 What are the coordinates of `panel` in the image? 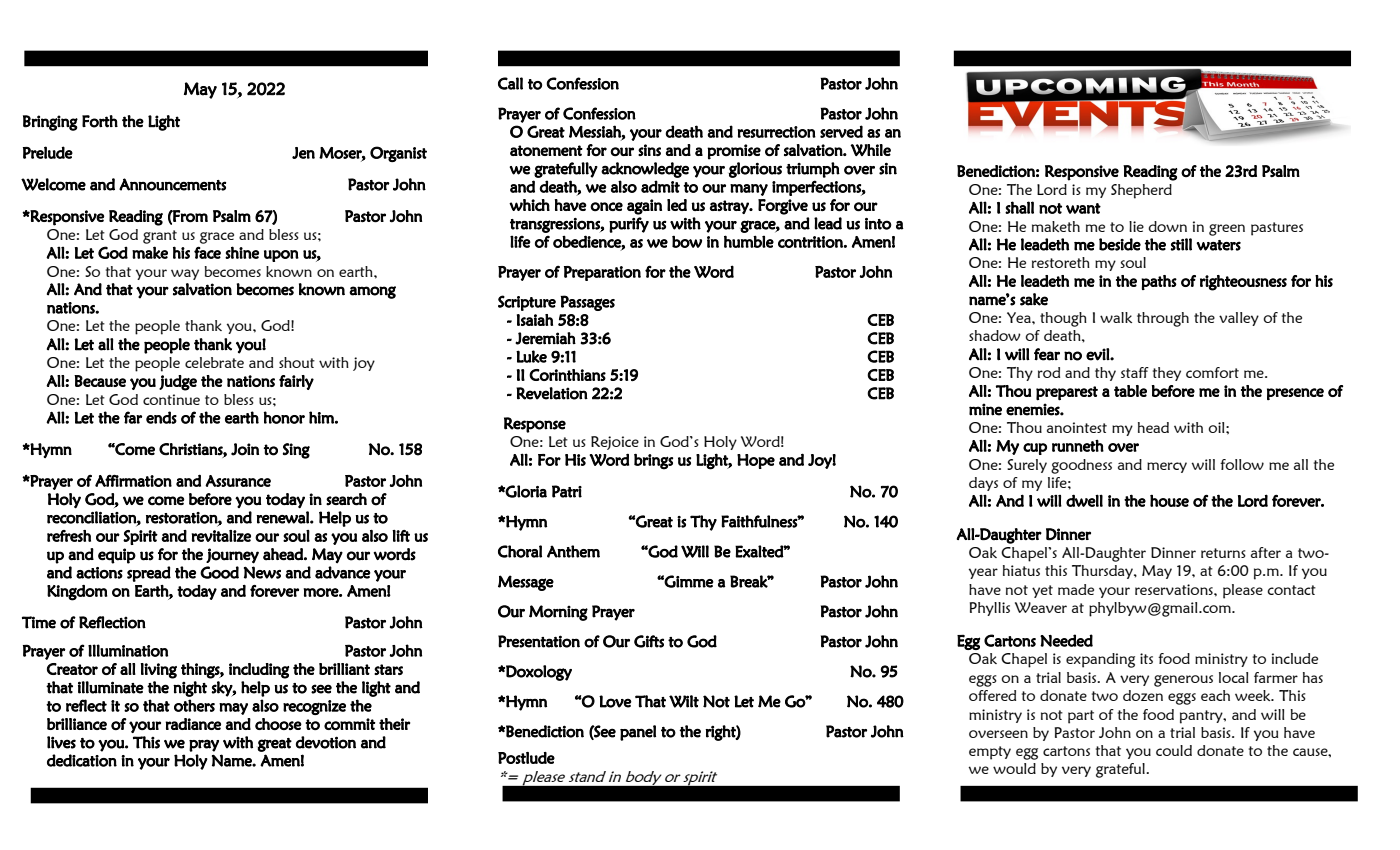 It's located at (638, 733).
